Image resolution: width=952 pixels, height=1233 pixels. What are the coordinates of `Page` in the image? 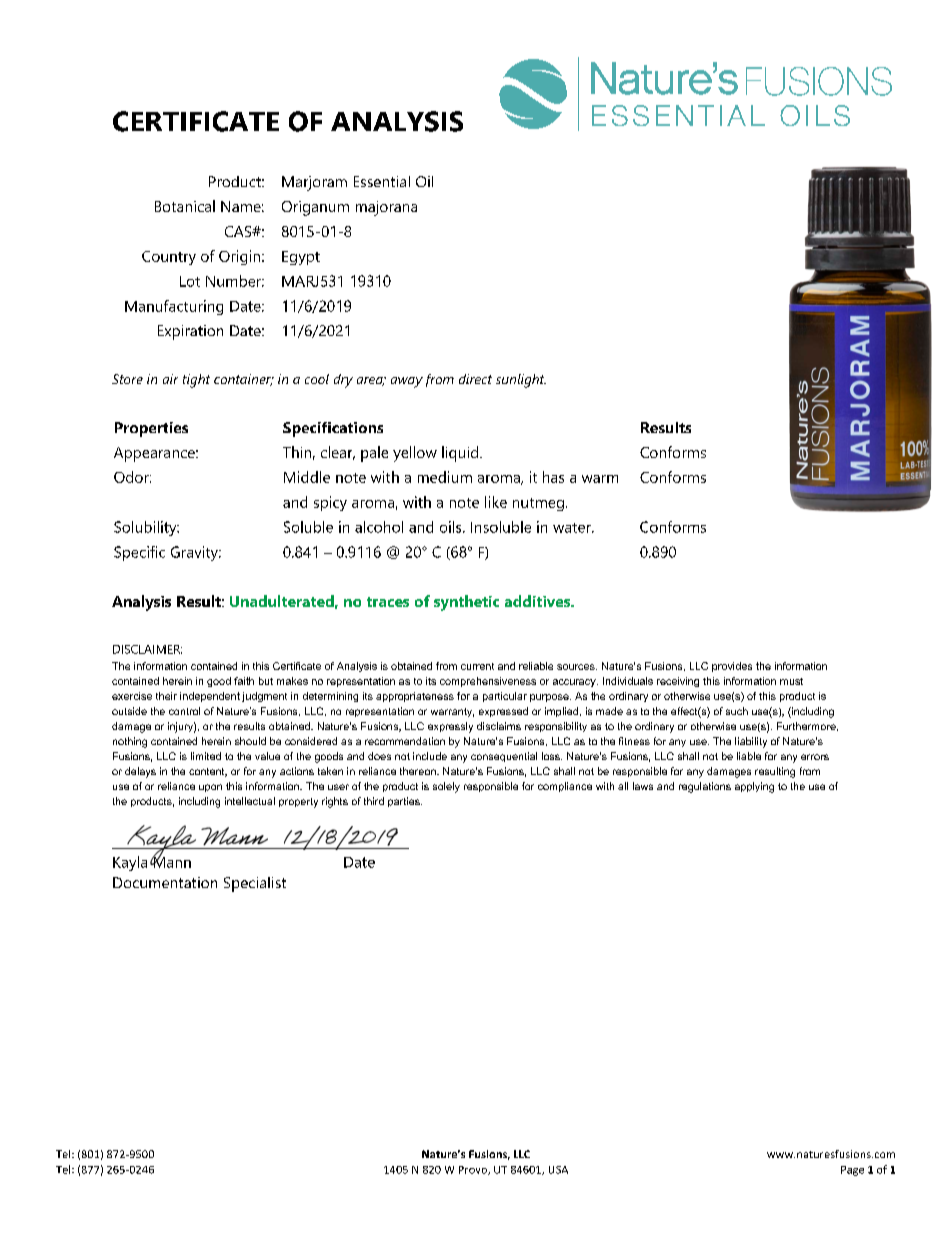 It's located at (852, 1171).
